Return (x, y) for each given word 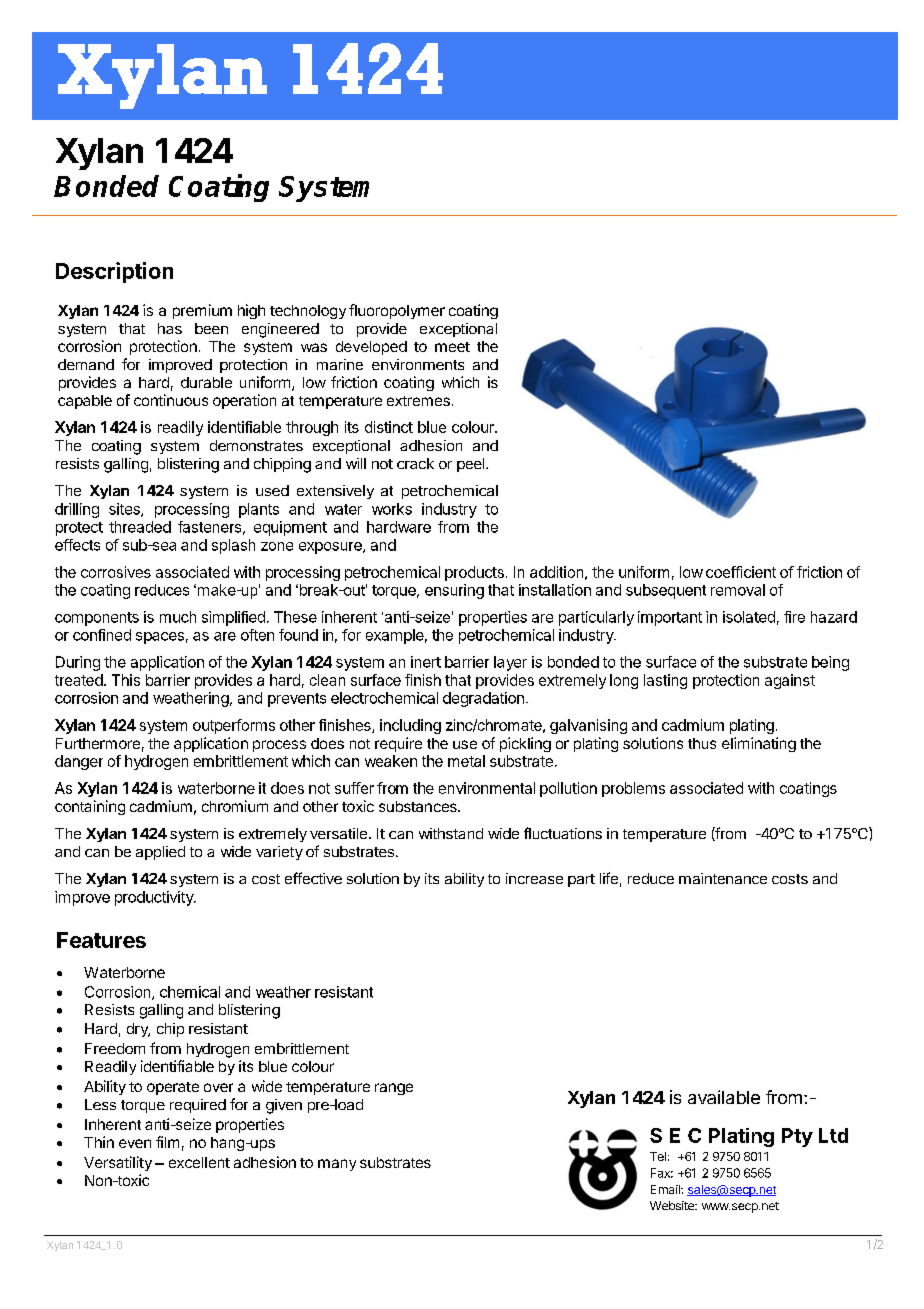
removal (738, 590)
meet (452, 347)
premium (202, 311)
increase (534, 878)
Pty (797, 1137)
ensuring (454, 591)
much (178, 617)
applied (160, 853)
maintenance (723, 878)
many (337, 1165)
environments (418, 364)
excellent (199, 1162)
